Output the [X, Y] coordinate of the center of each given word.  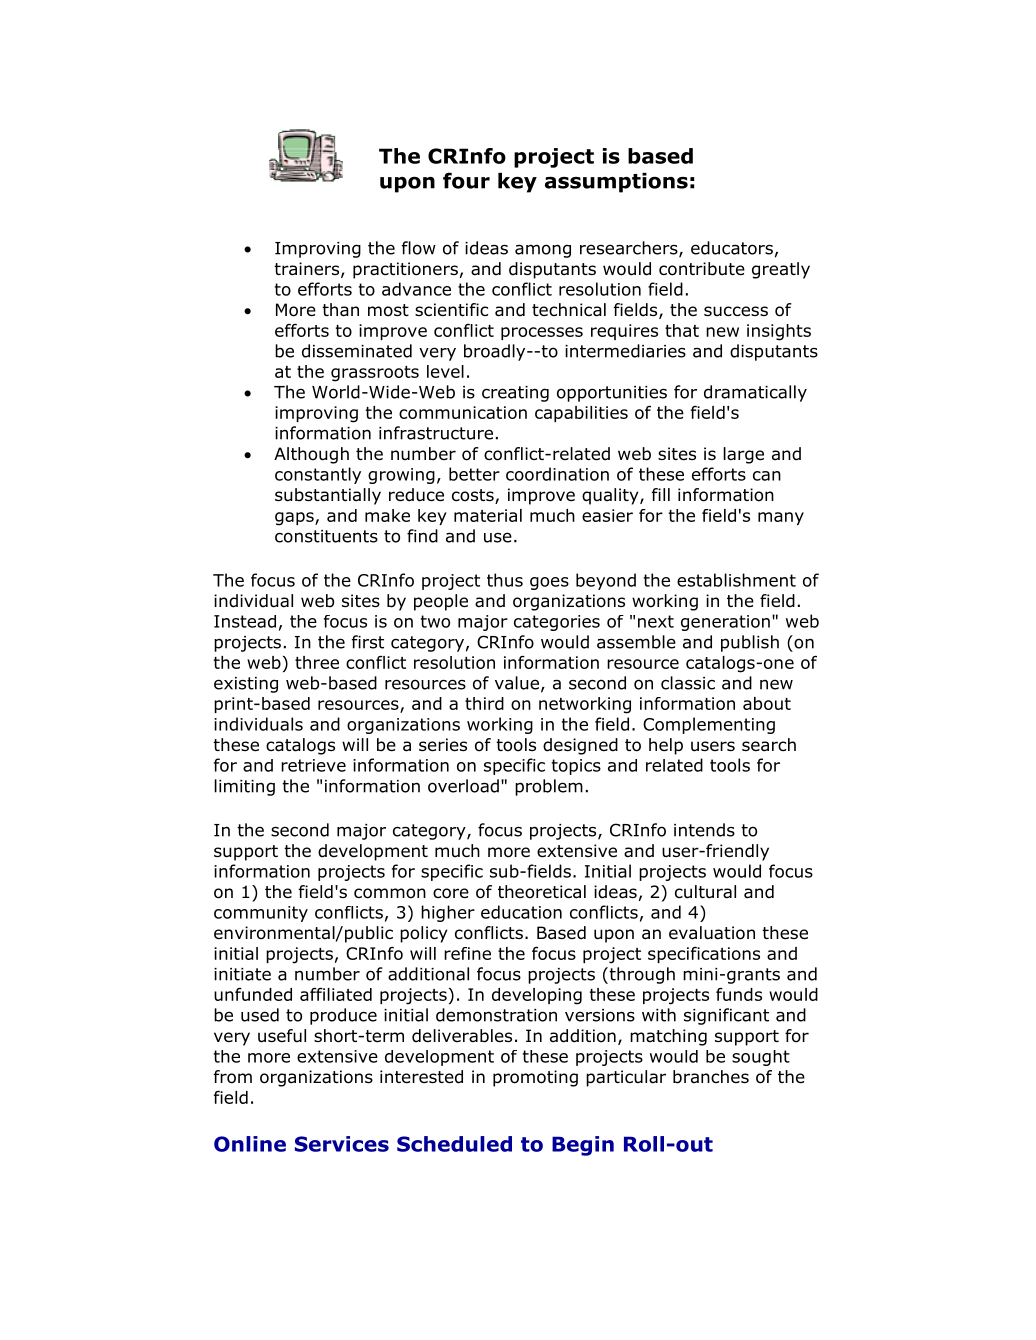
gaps [295, 519]
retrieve [313, 765]
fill [661, 494]
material [488, 515]
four [466, 180]
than [340, 310]
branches [711, 1077]
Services [342, 1144]
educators [732, 248]
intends [704, 830]
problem [549, 787]
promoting [535, 1078]
